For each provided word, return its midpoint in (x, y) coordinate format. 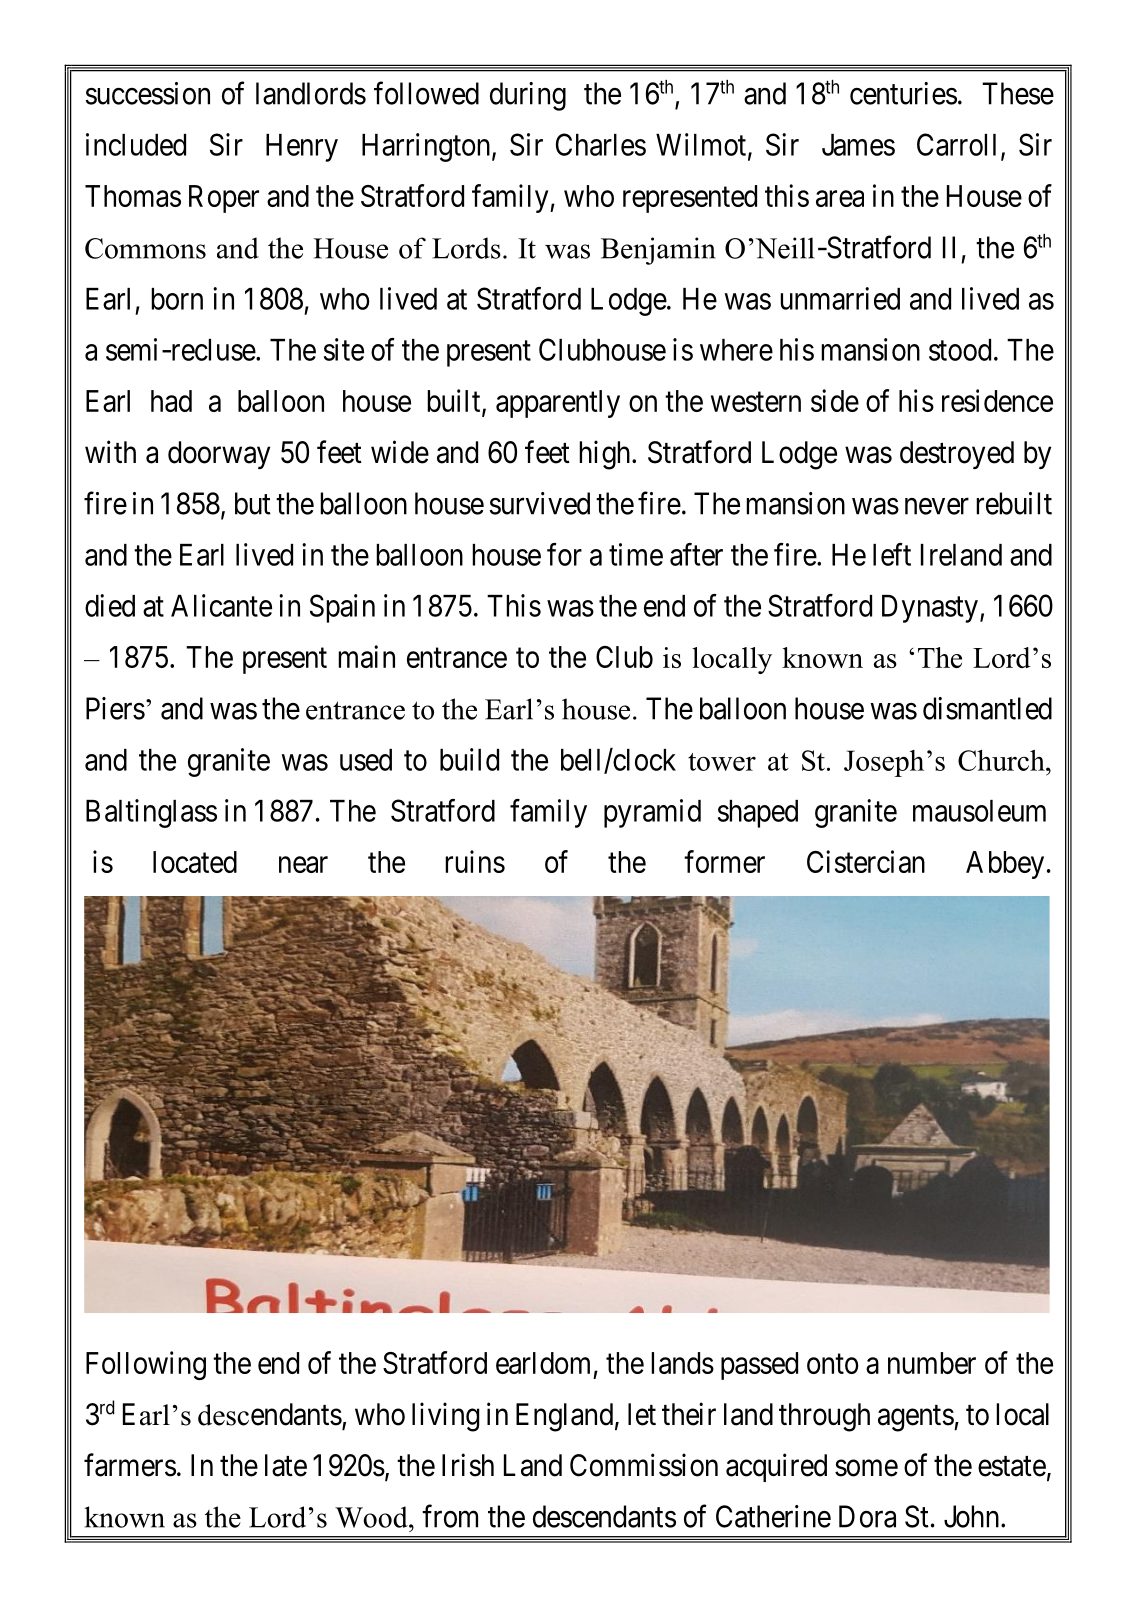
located (195, 862)
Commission (644, 1465)
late (286, 1465)
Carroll (956, 144)
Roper (224, 199)
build (469, 759)
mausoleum (979, 811)
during (528, 96)
